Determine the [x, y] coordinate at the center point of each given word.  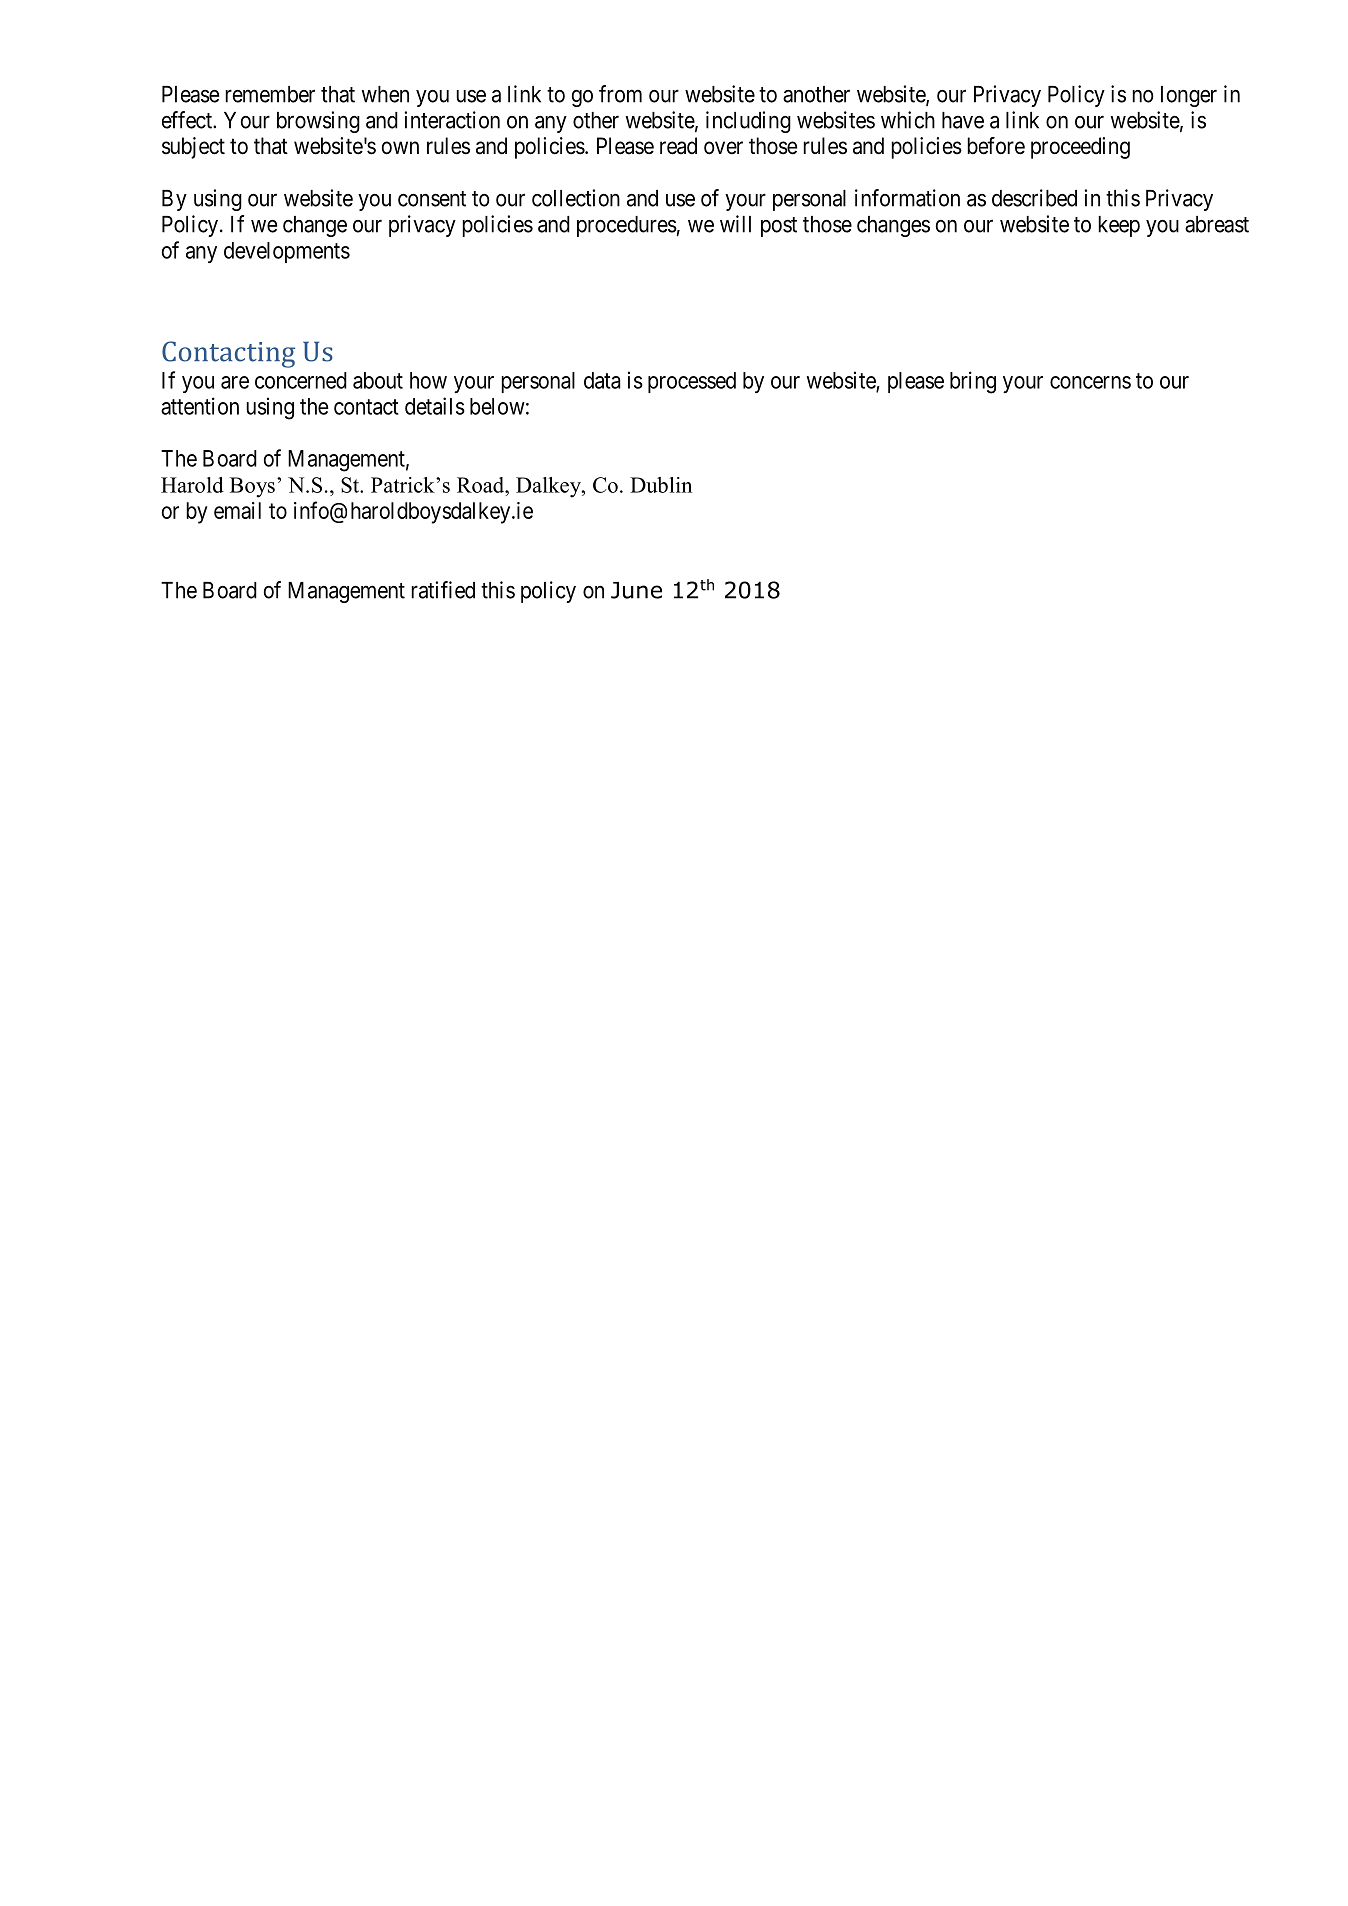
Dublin [661, 485]
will [735, 224]
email [237, 510]
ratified [443, 590]
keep [1119, 226]
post [779, 227]
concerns [1090, 382]
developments [287, 252]
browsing [318, 122]
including [748, 122]
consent [432, 199]
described [1034, 198]
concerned [301, 380]
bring [973, 382]
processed [692, 382]
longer [1189, 96]
